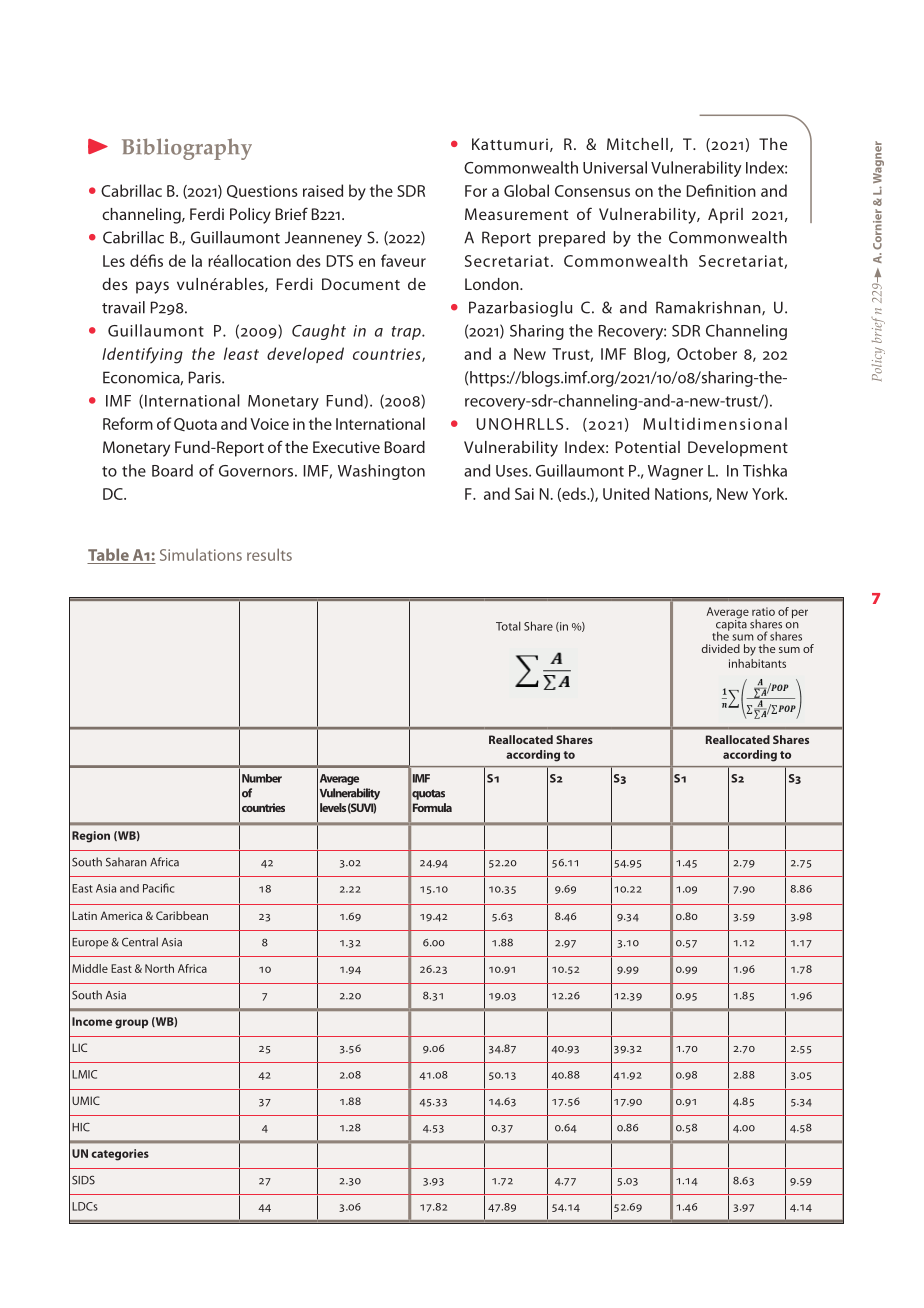 The height and width of the document is (1308, 924). What do you see at coordinates (333, 807) in the document?
I see `levels` at bounding box center [333, 807].
